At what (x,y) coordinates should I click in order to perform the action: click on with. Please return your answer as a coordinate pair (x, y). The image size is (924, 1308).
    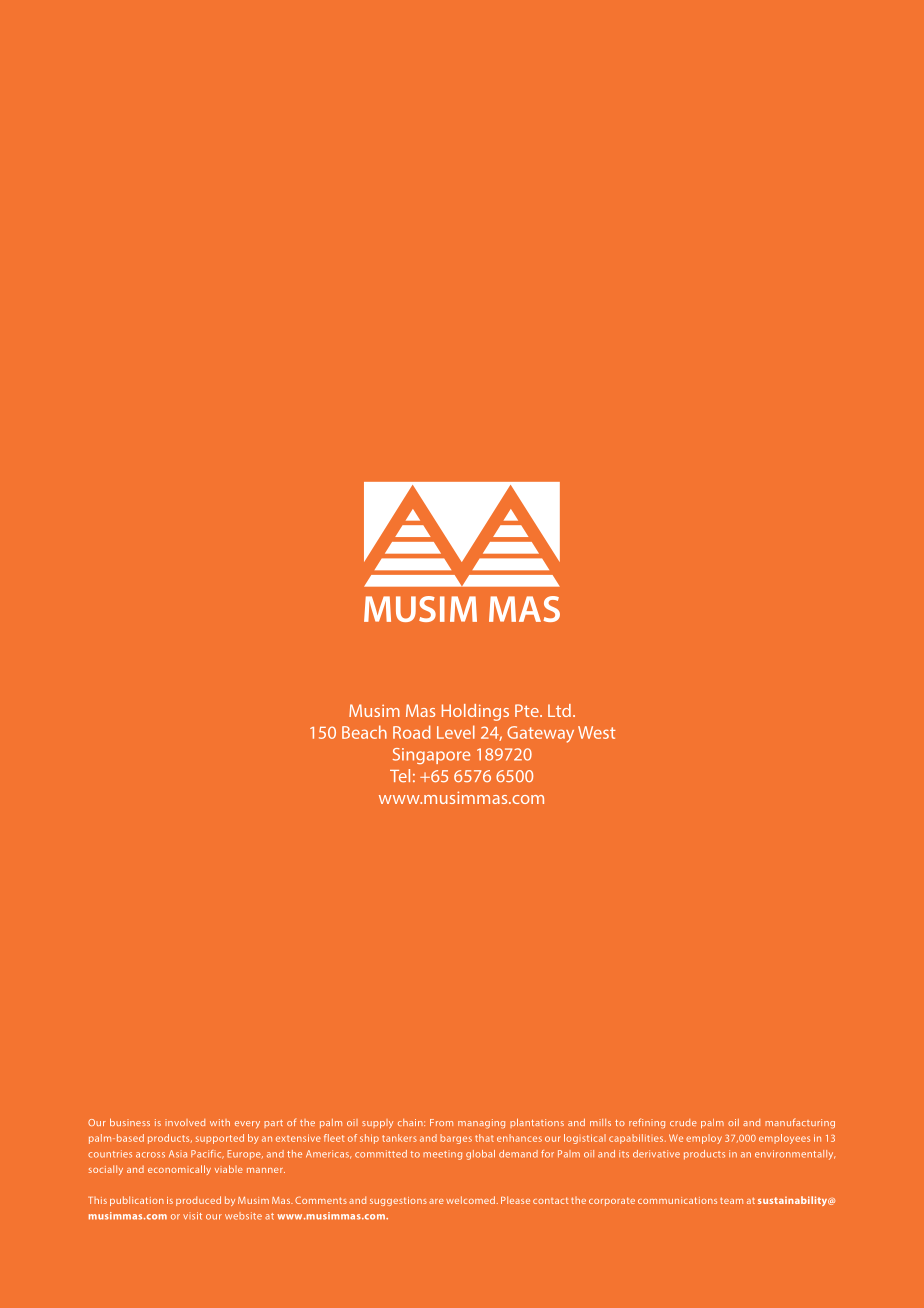
    Looking at the image, I should click on (220, 1122).
